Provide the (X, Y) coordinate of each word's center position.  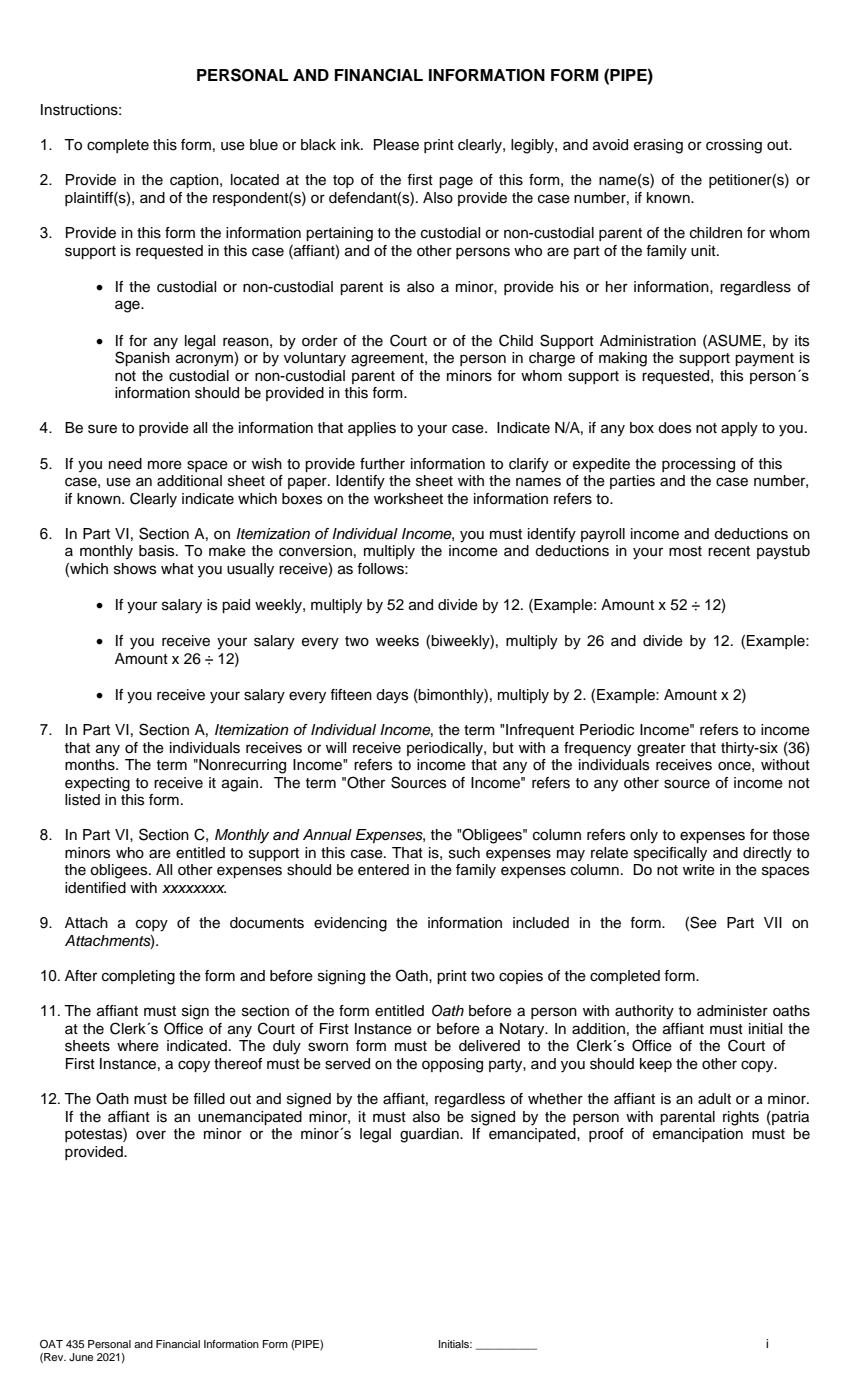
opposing (452, 1065)
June (81, 1357)
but (503, 748)
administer (732, 1011)
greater (661, 750)
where (138, 1046)
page (456, 182)
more (165, 465)
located (255, 180)
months (91, 765)
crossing (734, 146)
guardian (430, 1135)
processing (698, 465)
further (382, 464)
